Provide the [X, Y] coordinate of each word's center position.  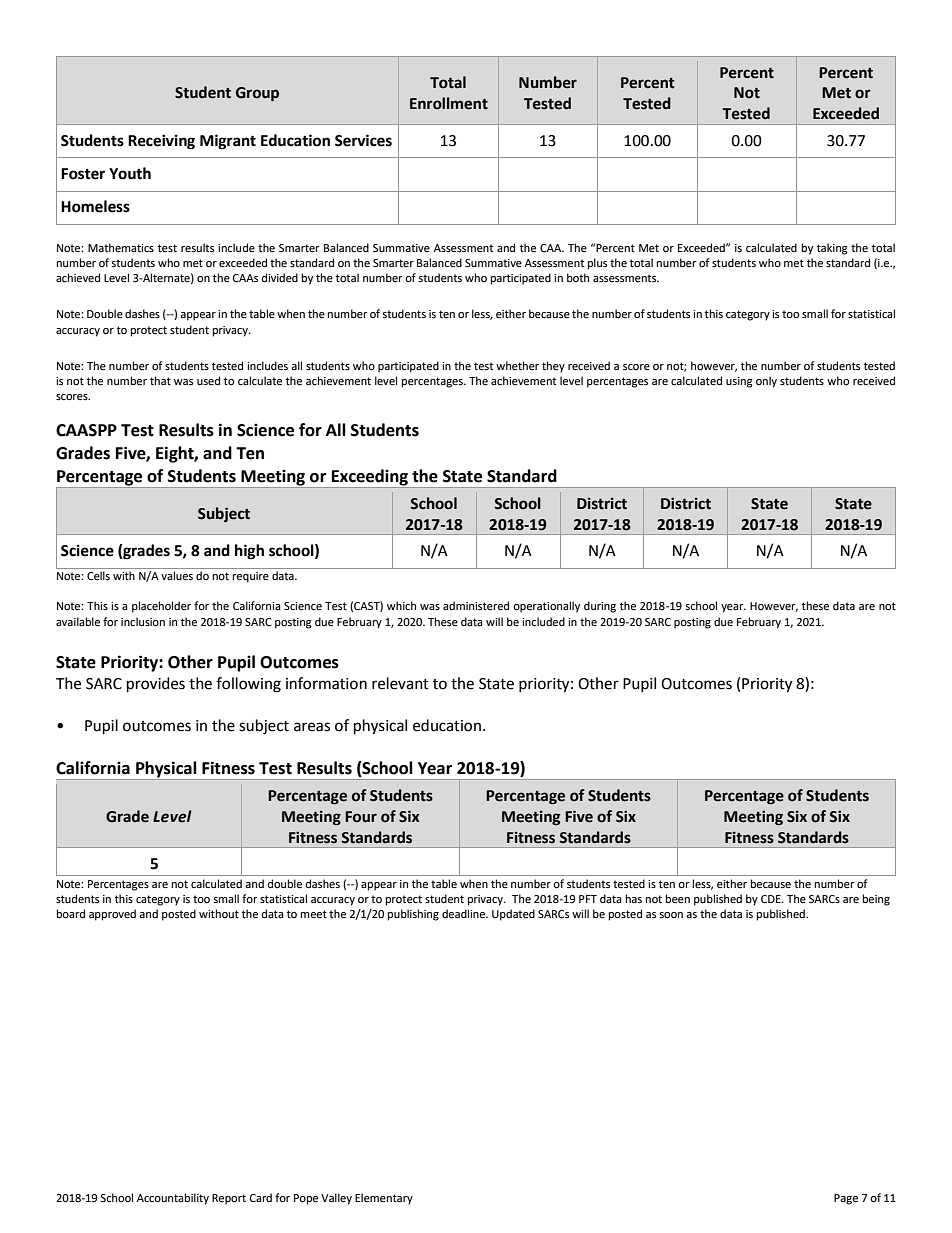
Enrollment [449, 103]
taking [832, 249]
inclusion [143, 622]
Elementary [384, 1199]
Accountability [173, 1199]
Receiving [161, 142]
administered [476, 606]
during [600, 607]
